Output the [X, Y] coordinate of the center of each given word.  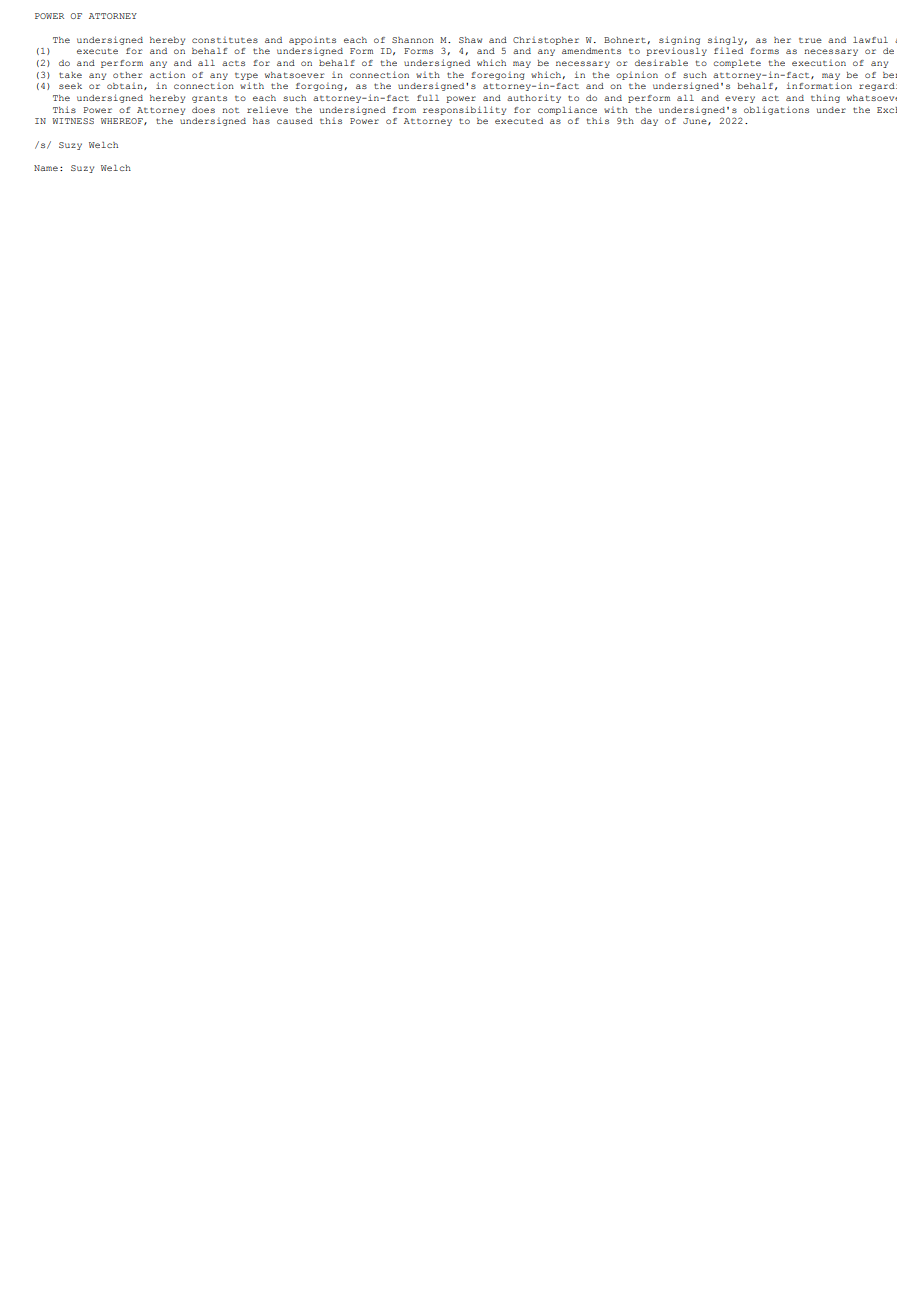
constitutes [225, 40]
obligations [776, 110]
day [649, 122]
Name [46, 168]
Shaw [470, 40]
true [810, 40]
